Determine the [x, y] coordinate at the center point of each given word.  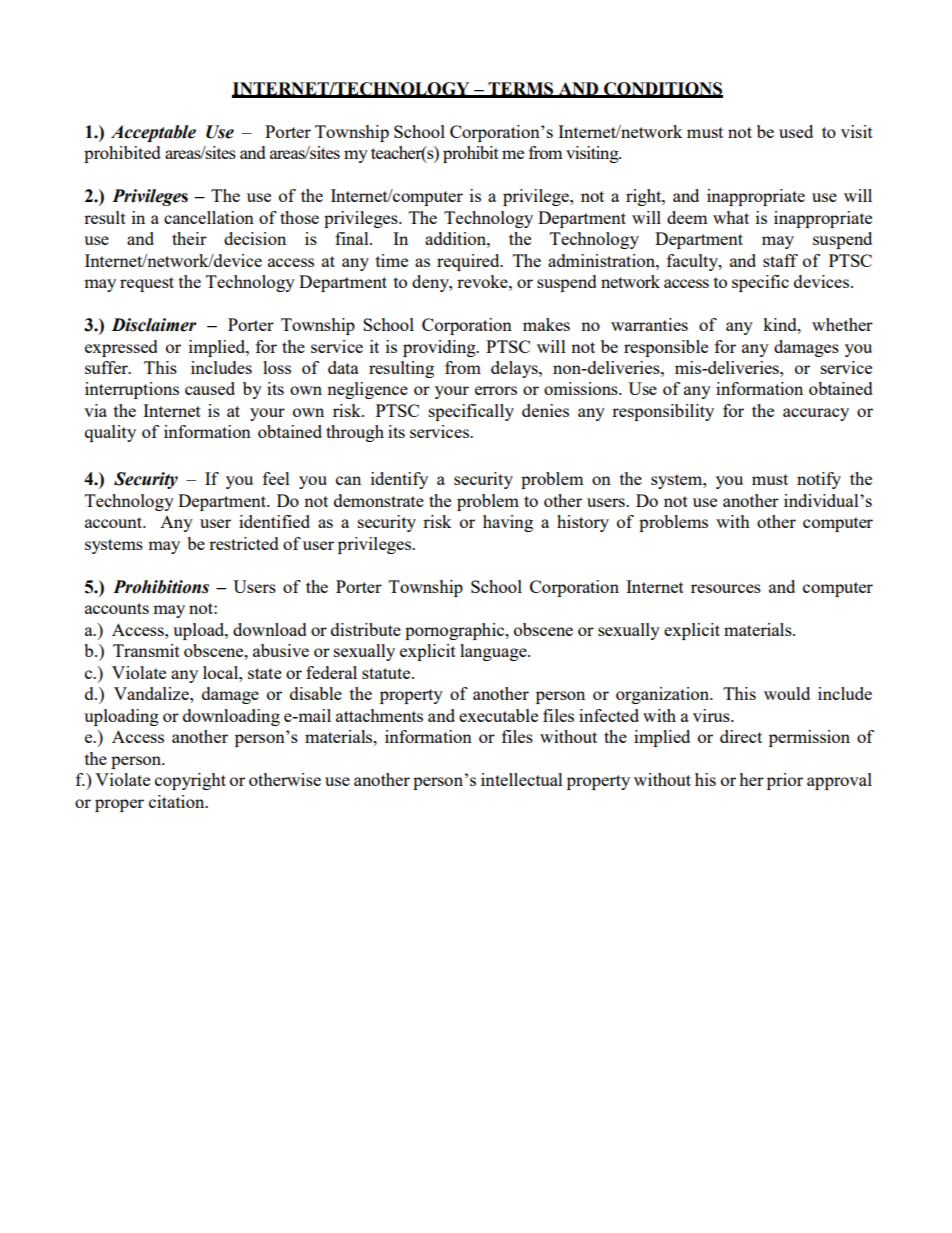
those [299, 217]
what [731, 217]
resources [726, 588]
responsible [666, 348]
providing [440, 348]
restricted [244, 543]
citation [178, 801]
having [508, 523]
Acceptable [153, 133]
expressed [121, 348]
